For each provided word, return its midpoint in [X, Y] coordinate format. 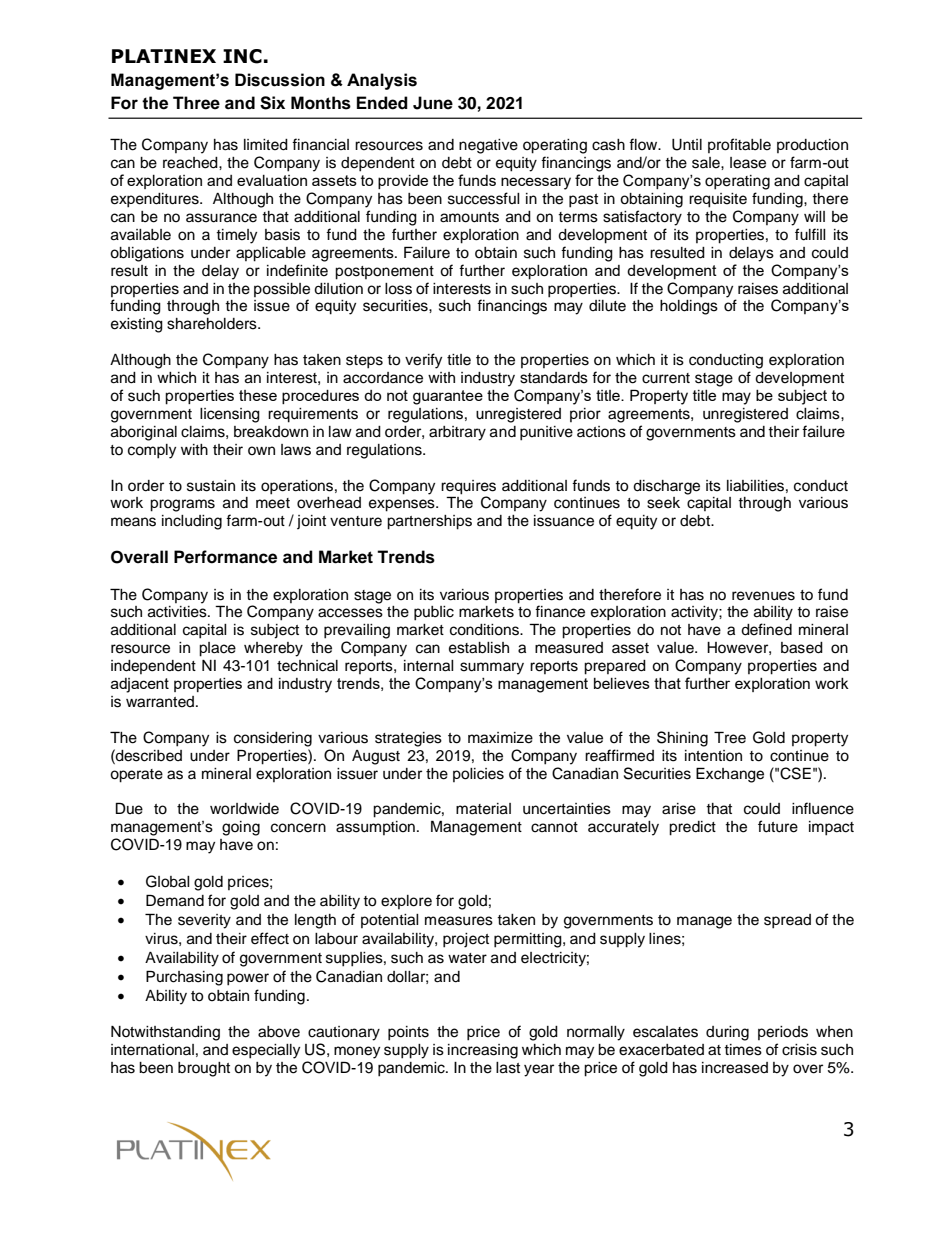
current [666, 378]
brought [204, 1069]
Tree [730, 737]
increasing [483, 1051]
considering [273, 739]
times [743, 1050]
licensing [230, 415]
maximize [500, 738]
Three [196, 103]
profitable [739, 145]
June [433, 103]
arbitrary [457, 433]
